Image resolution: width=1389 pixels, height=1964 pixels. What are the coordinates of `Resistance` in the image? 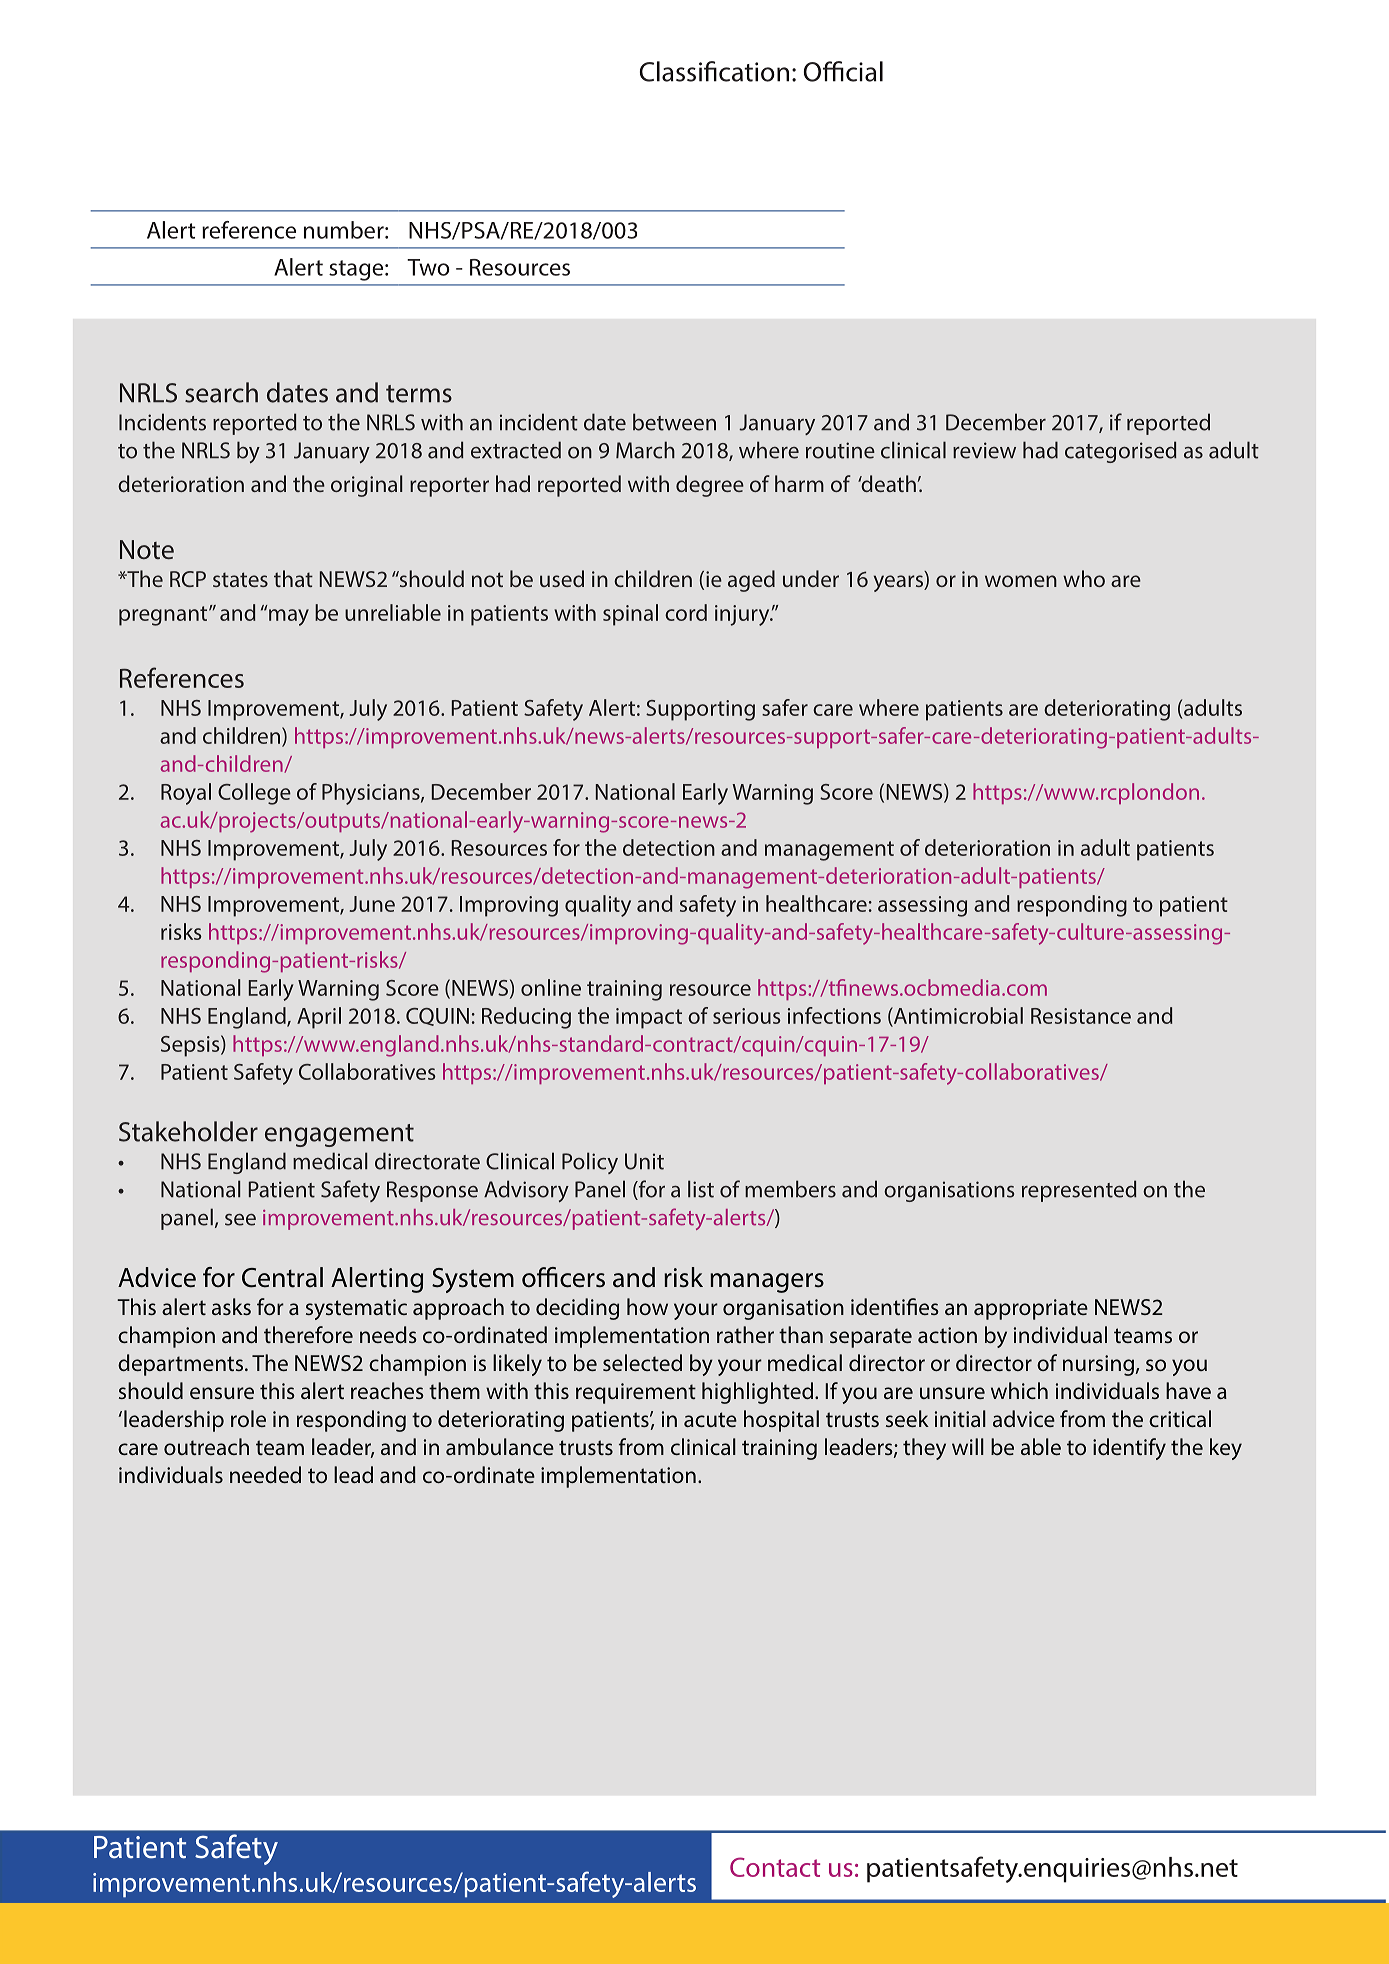 It's located at (1081, 1016).
